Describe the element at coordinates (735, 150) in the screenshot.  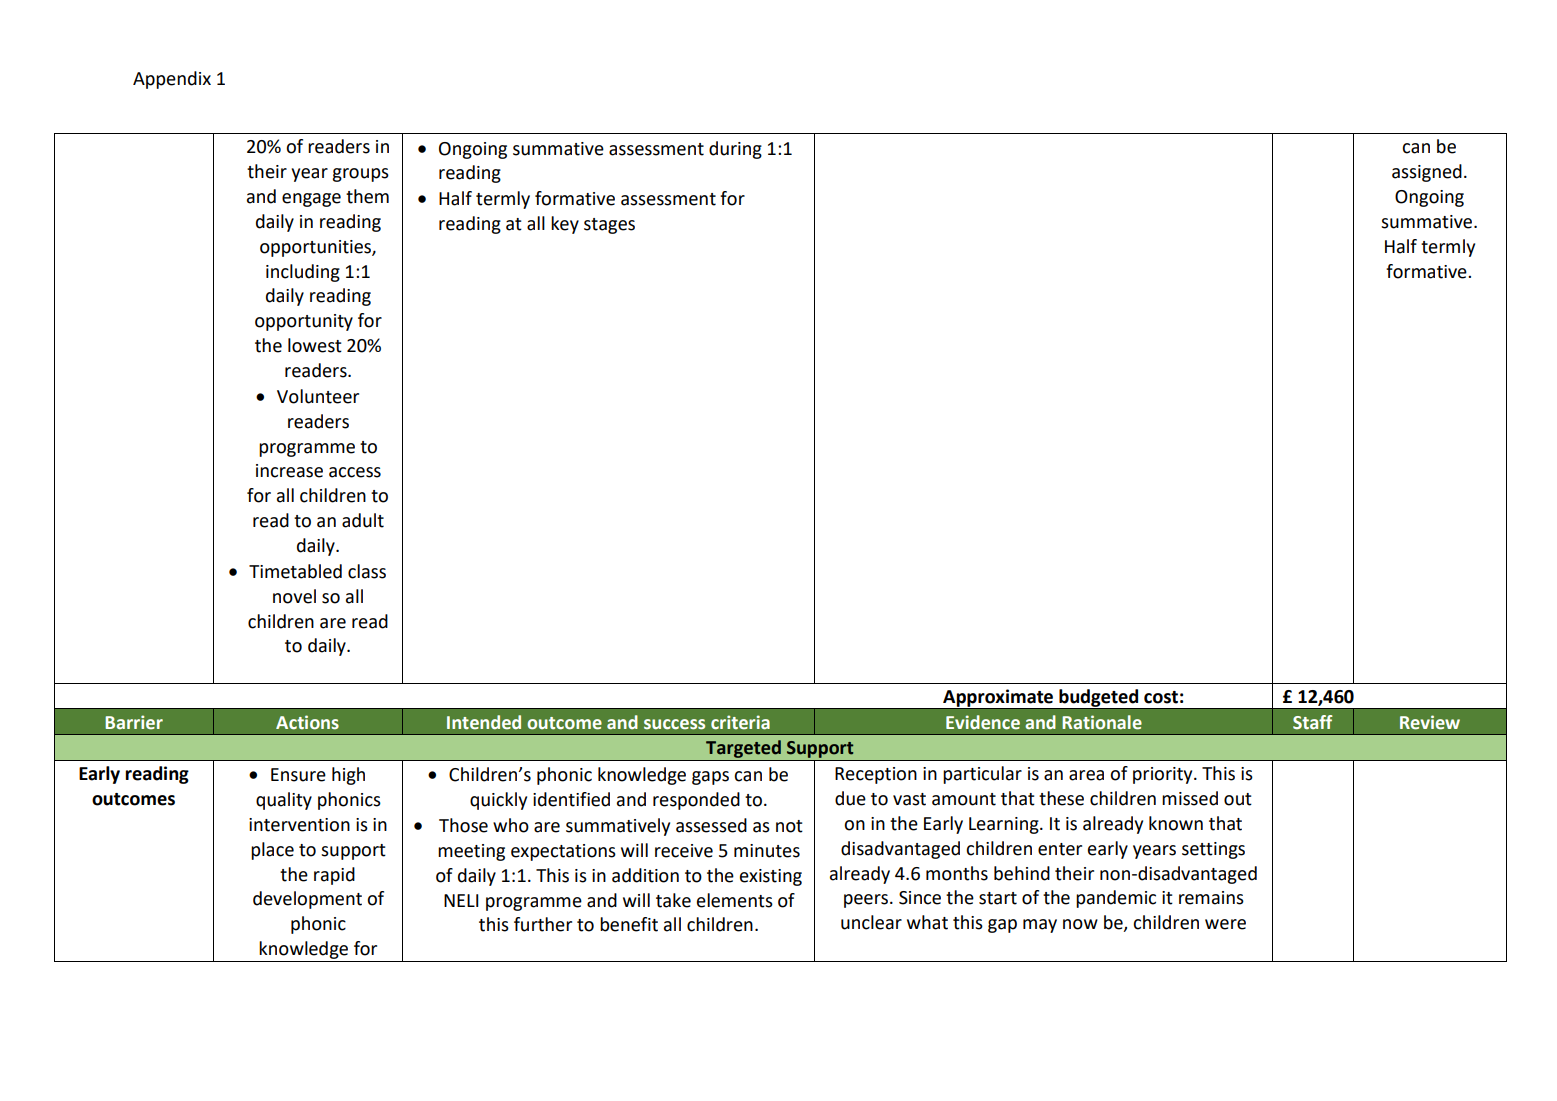
I see `during` at that location.
